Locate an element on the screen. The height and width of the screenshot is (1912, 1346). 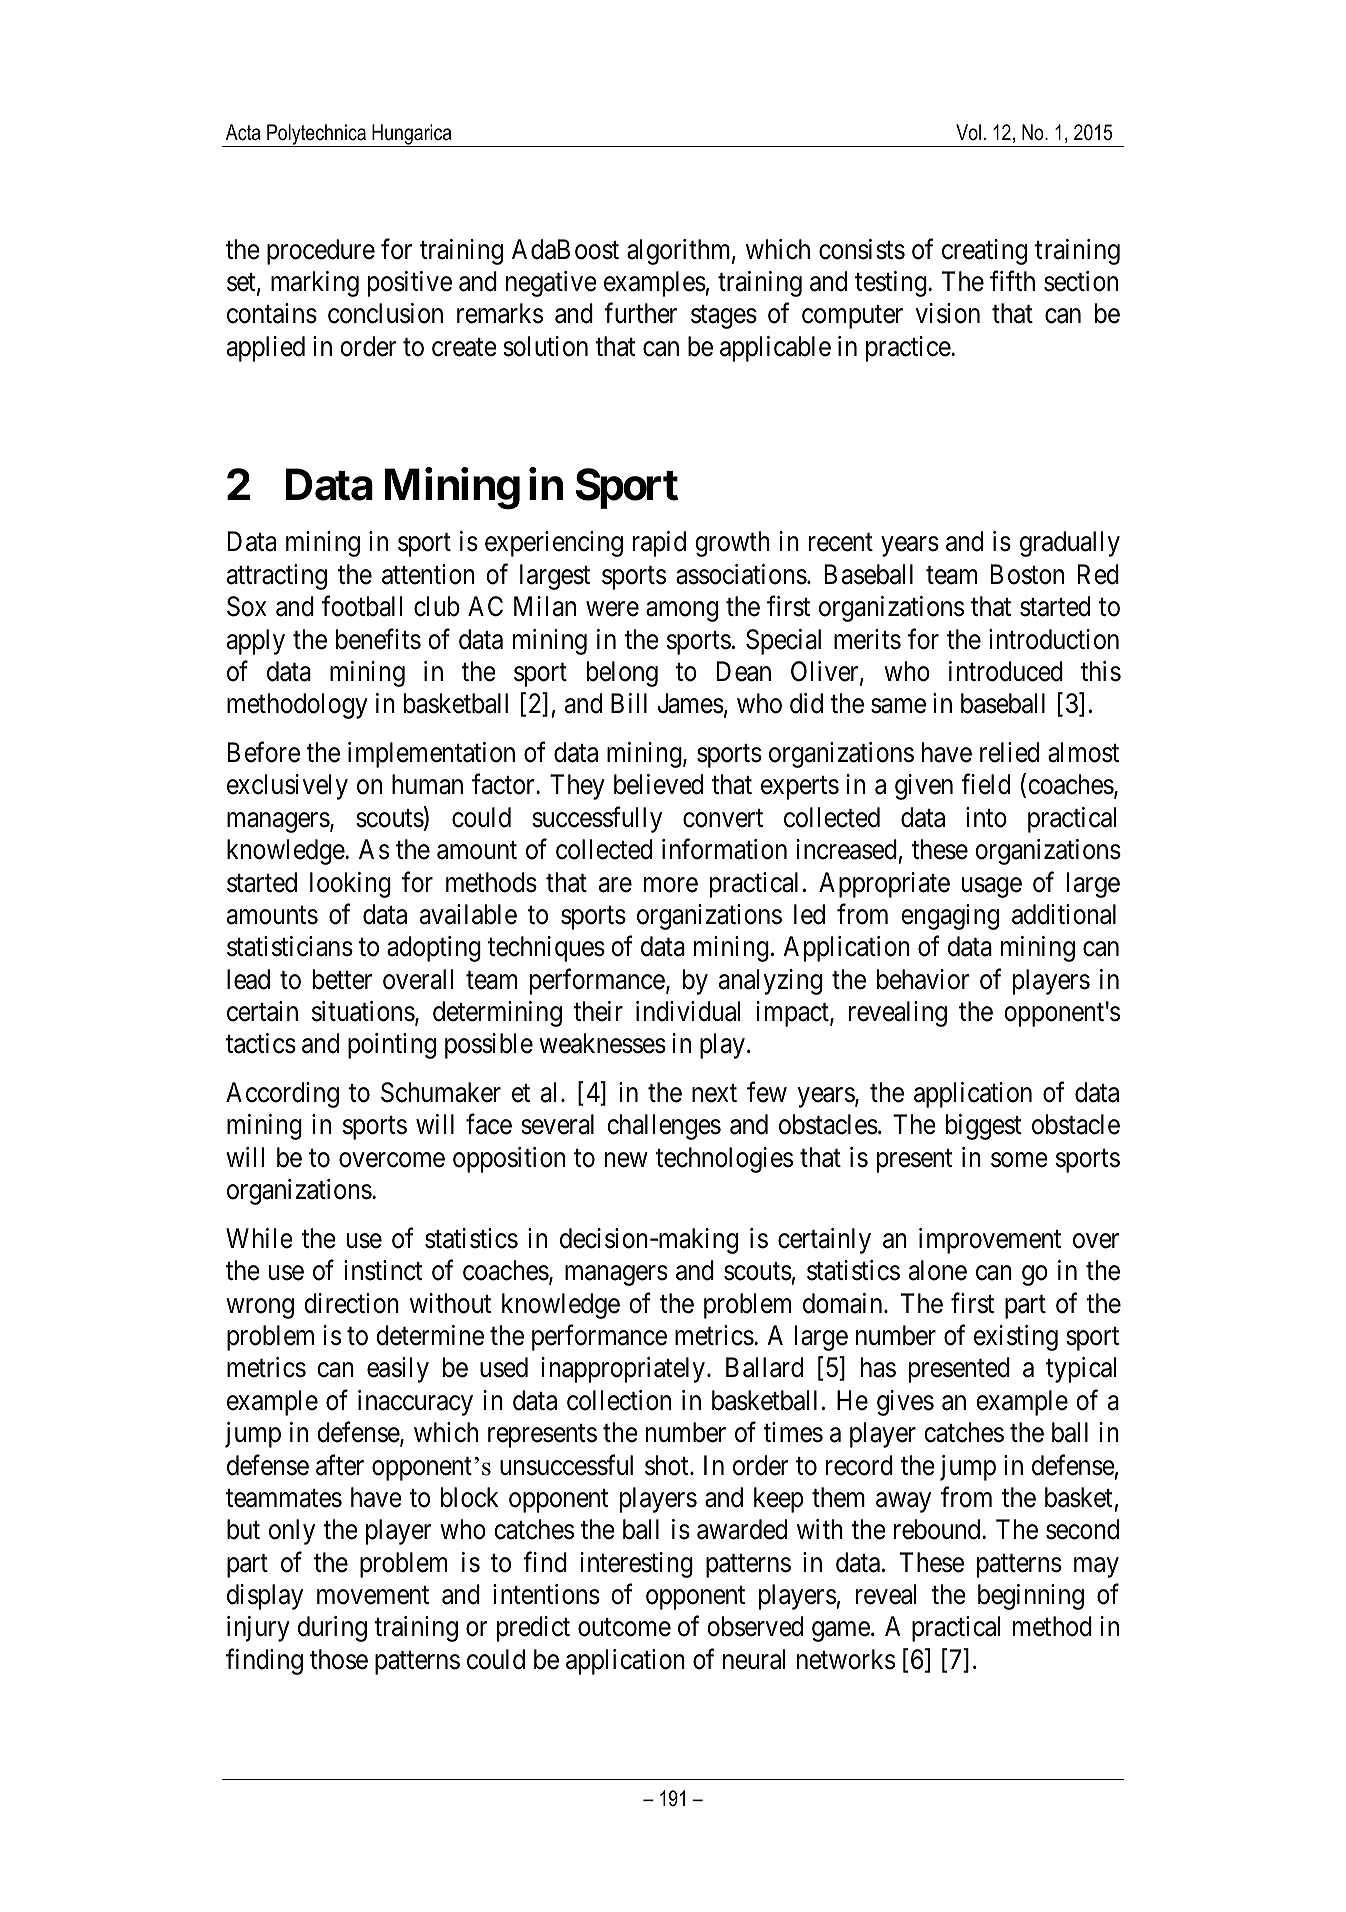
new is located at coordinates (626, 1160).
